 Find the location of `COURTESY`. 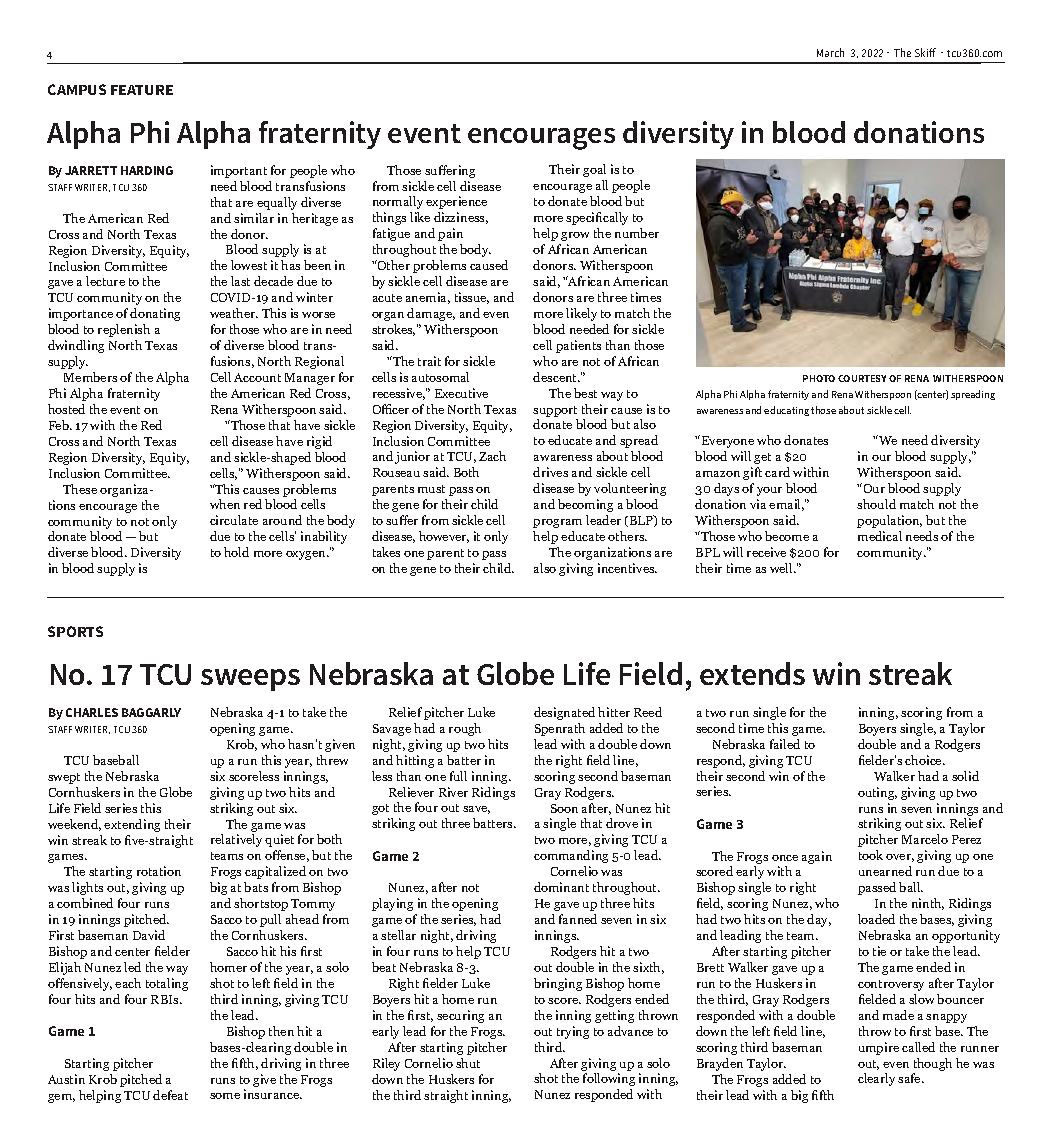

COURTESY is located at coordinates (862, 378).
